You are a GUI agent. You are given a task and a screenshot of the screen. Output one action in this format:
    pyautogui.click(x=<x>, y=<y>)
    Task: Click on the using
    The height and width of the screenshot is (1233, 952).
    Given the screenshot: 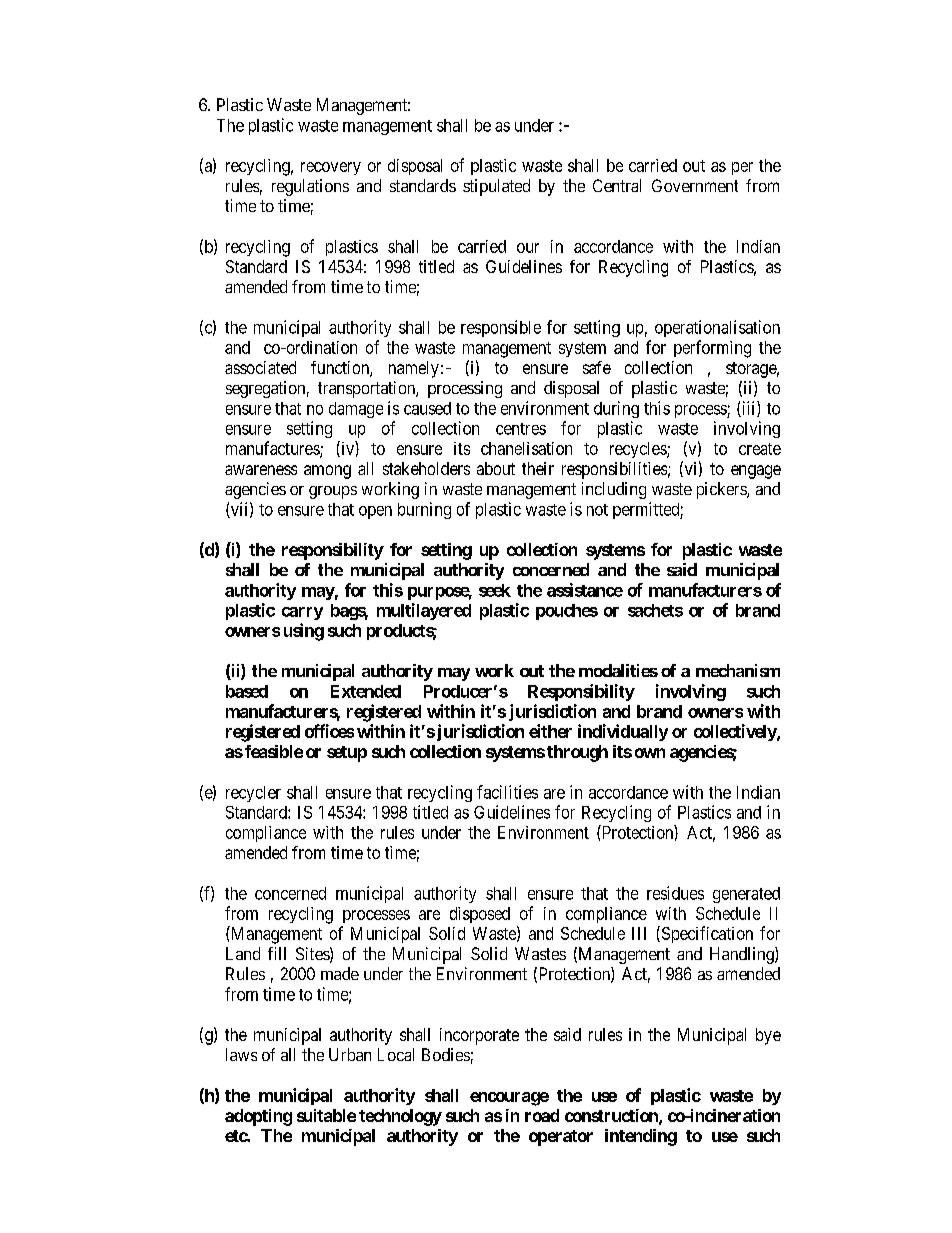 What is the action you would take?
    pyautogui.click(x=304, y=632)
